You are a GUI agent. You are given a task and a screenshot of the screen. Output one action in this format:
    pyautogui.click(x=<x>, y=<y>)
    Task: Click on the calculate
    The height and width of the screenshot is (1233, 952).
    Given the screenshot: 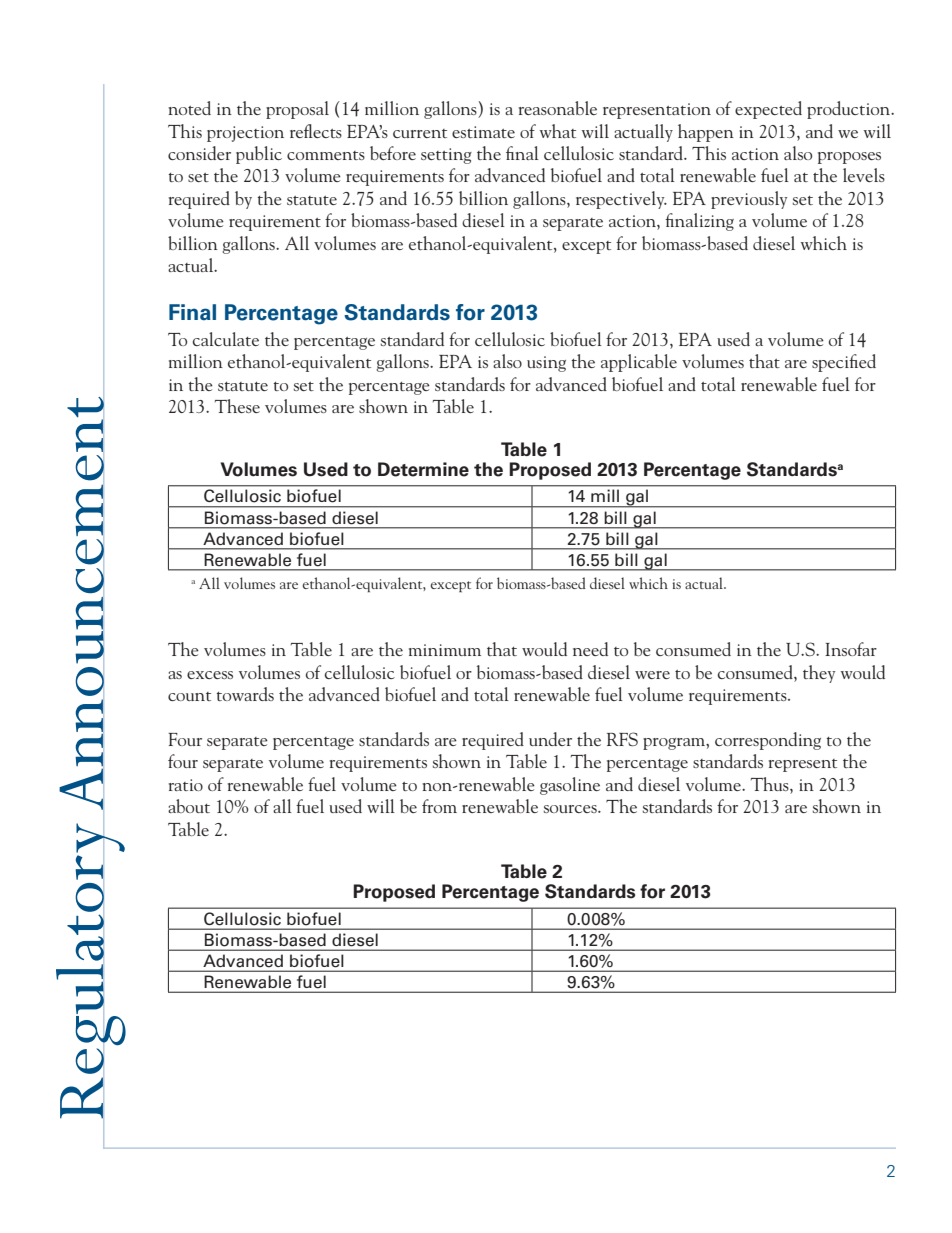 What is the action you would take?
    pyautogui.click(x=226, y=339)
